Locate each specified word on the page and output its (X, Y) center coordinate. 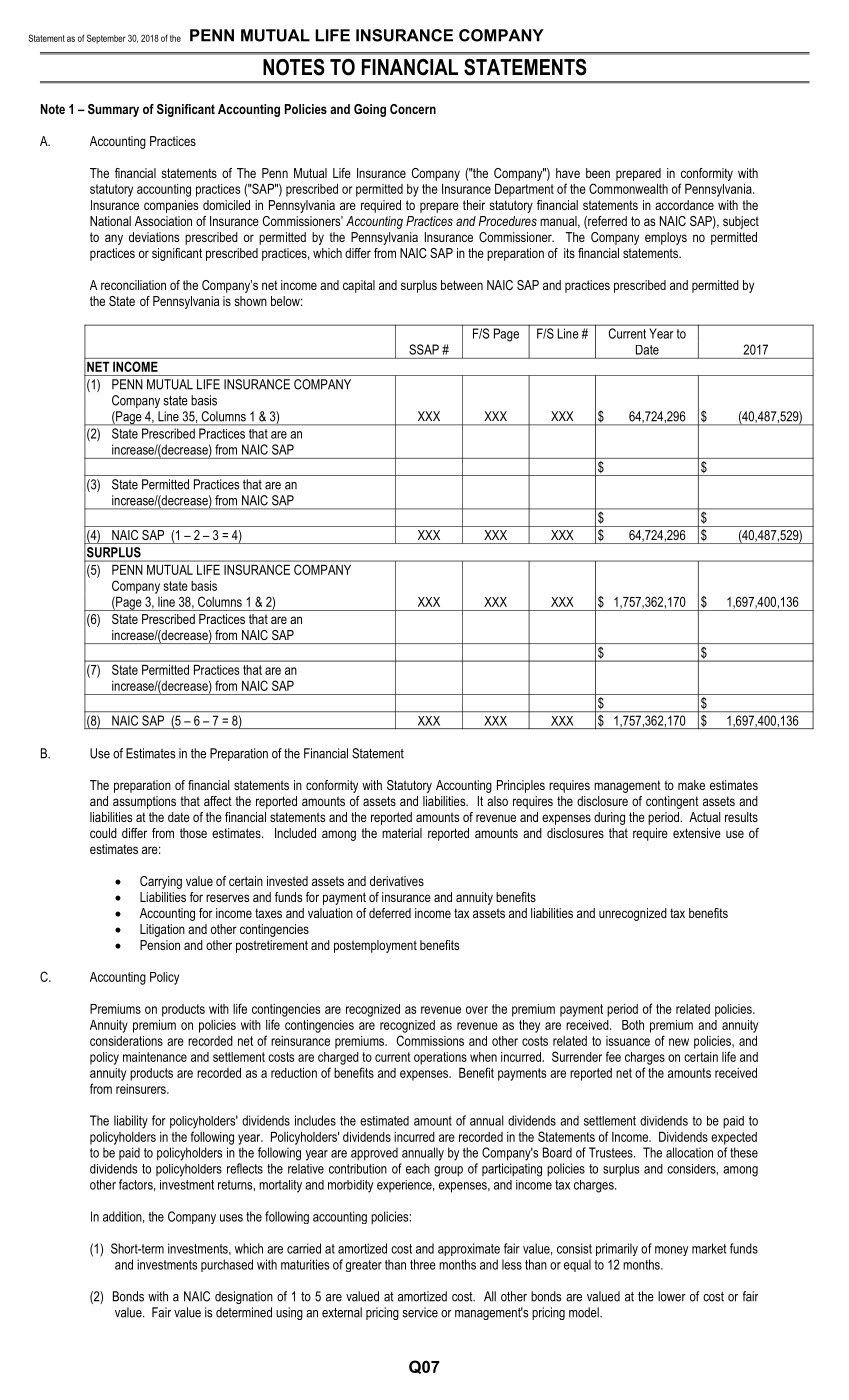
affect (218, 801)
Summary (113, 110)
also (497, 801)
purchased (227, 1265)
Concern (413, 109)
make (691, 785)
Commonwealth (628, 188)
